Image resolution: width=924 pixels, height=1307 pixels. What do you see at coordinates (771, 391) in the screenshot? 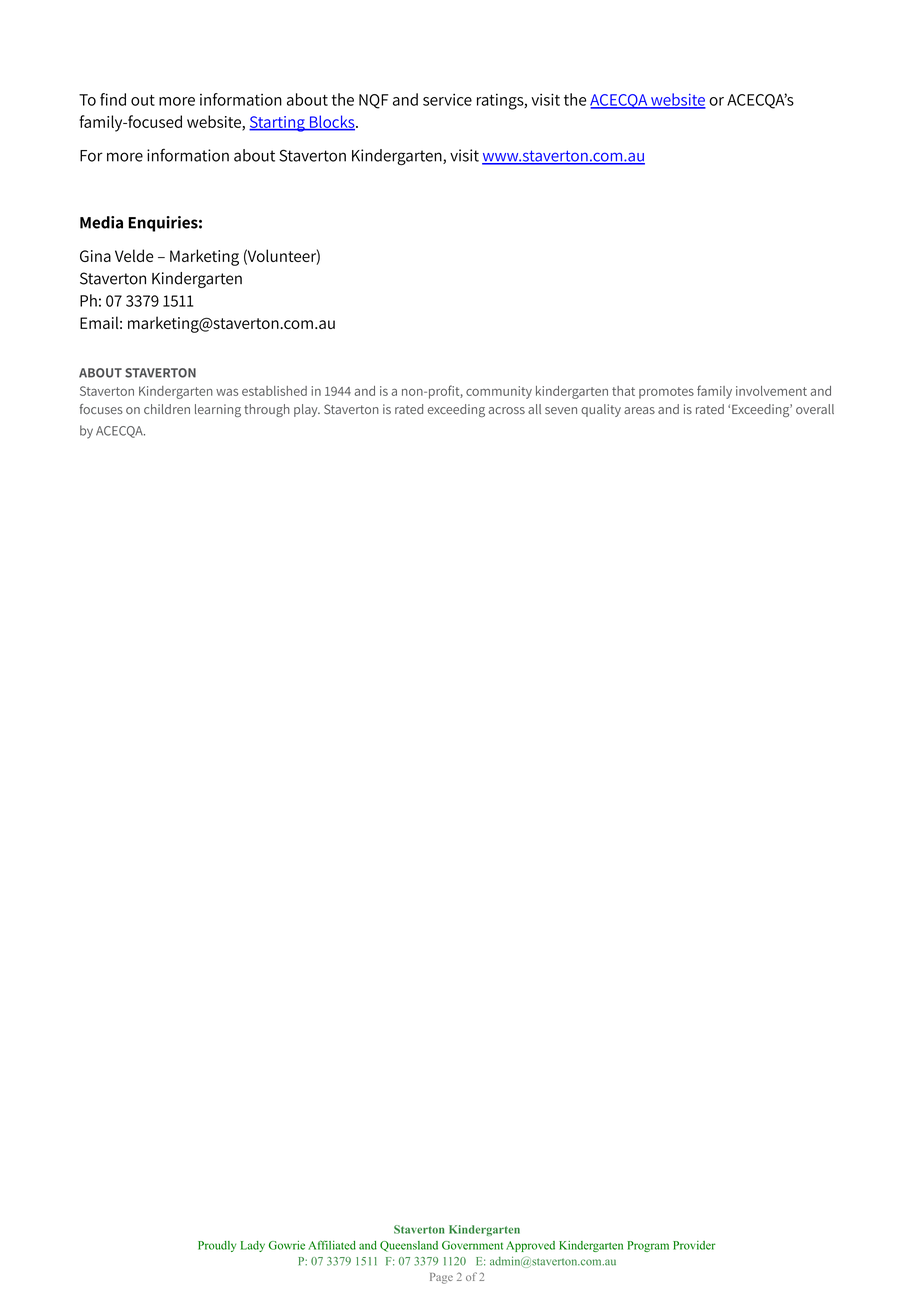
I see `involvement` at bounding box center [771, 391].
